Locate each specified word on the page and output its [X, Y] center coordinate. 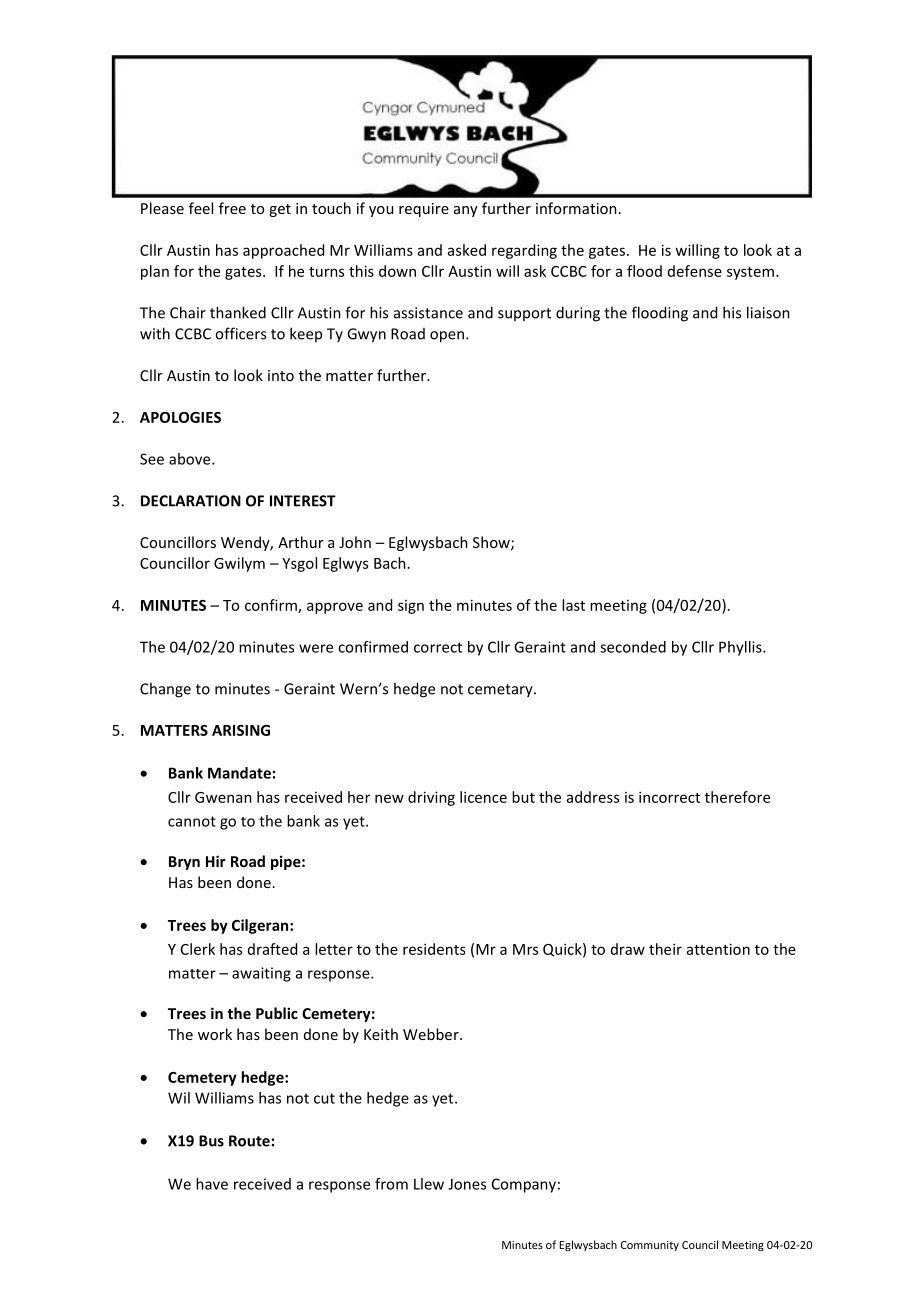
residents [434, 949]
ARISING [241, 730]
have [212, 1184]
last [573, 605]
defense [695, 271]
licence [483, 797]
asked [467, 250]
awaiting [261, 974]
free [232, 208]
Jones [467, 1184]
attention [718, 949]
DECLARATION [191, 501]
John [355, 542]
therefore [737, 797]
